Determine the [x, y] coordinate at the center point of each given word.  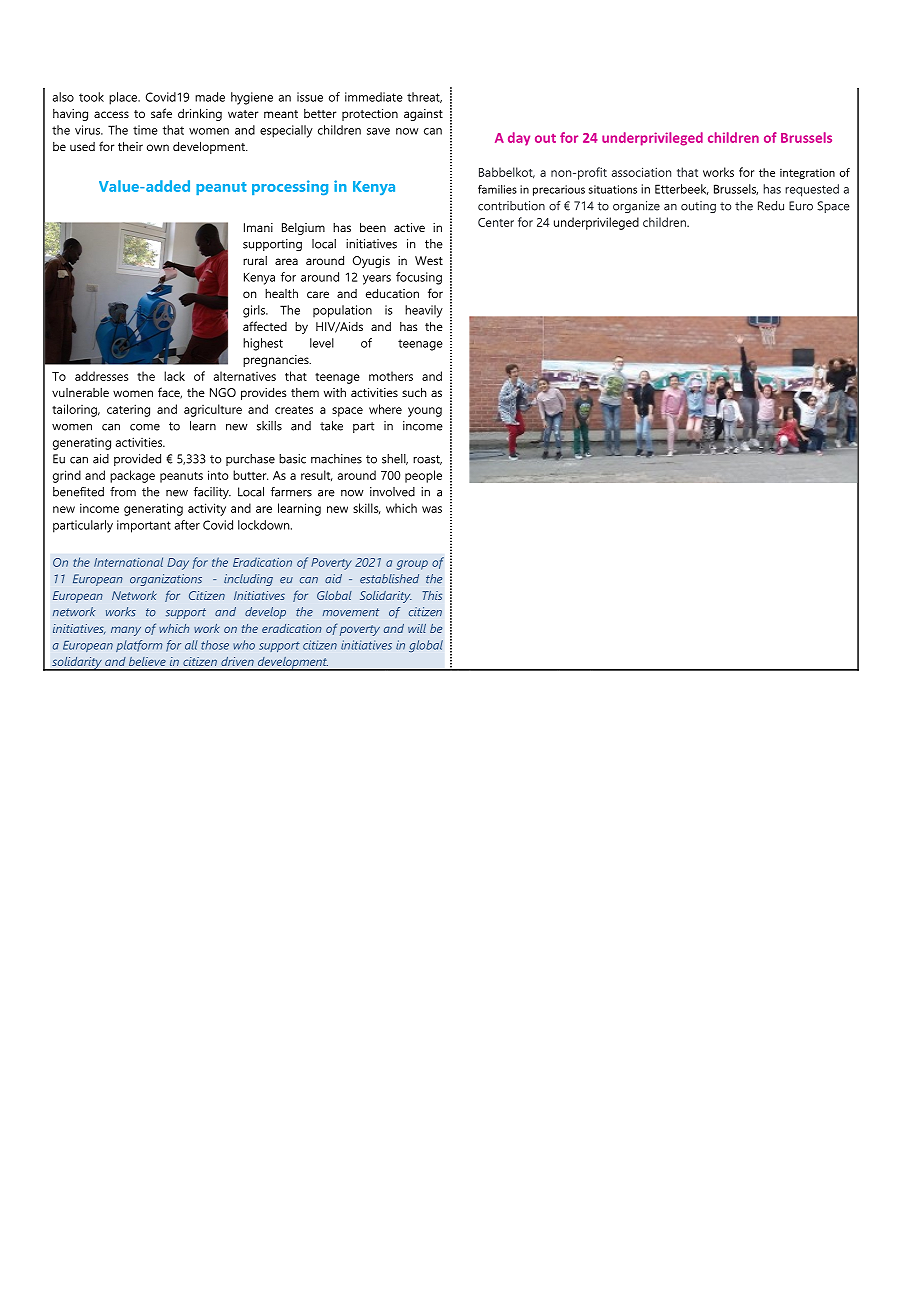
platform [139, 646]
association [641, 172]
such [414, 392]
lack [174, 376]
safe [161, 113]
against [423, 115]
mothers [391, 376]
